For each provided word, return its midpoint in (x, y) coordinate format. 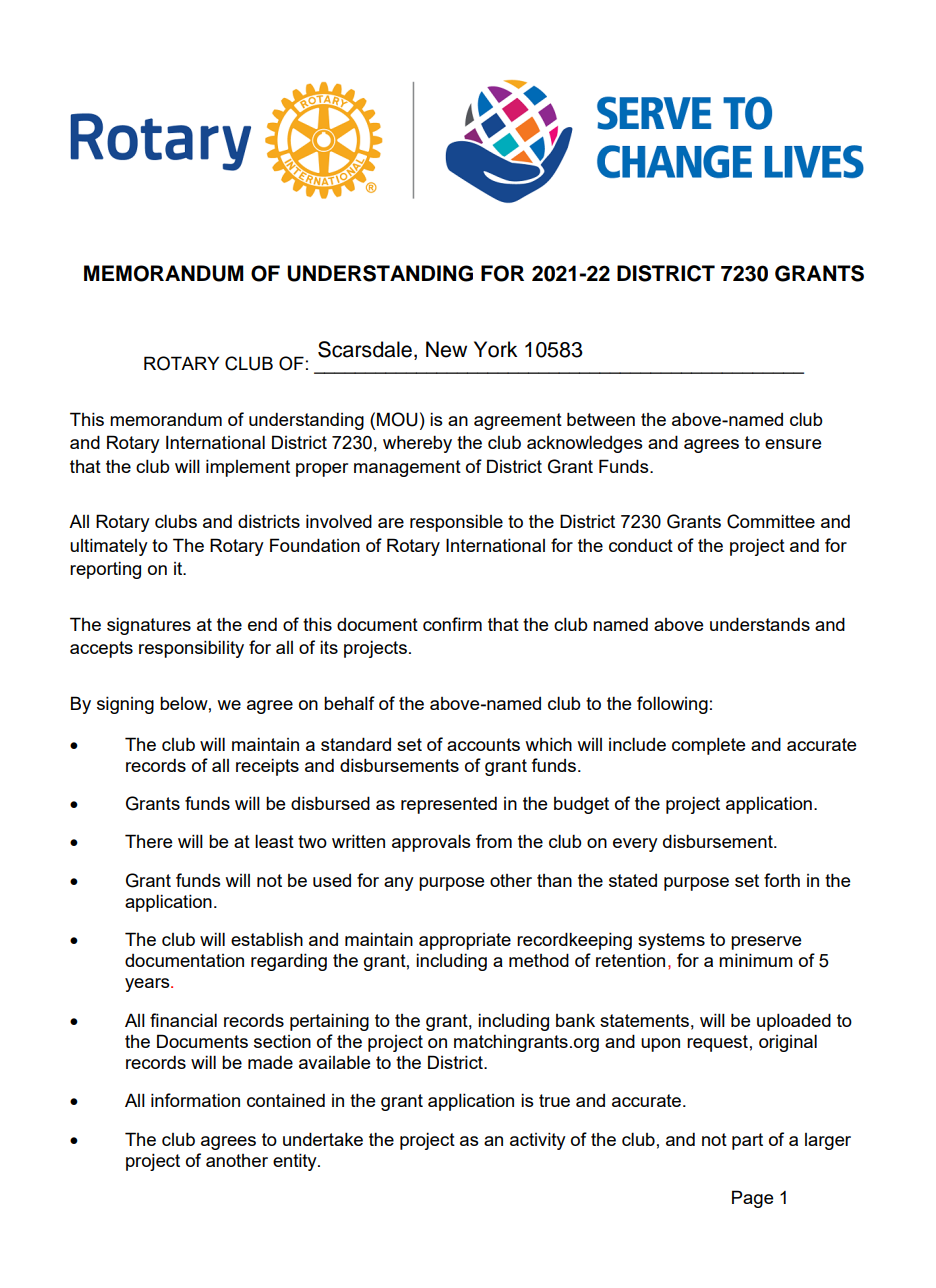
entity (296, 1162)
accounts (483, 744)
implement (248, 468)
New (446, 349)
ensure (793, 444)
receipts (267, 767)
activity (538, 1141)
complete (708, 746)
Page (752, 1199)
